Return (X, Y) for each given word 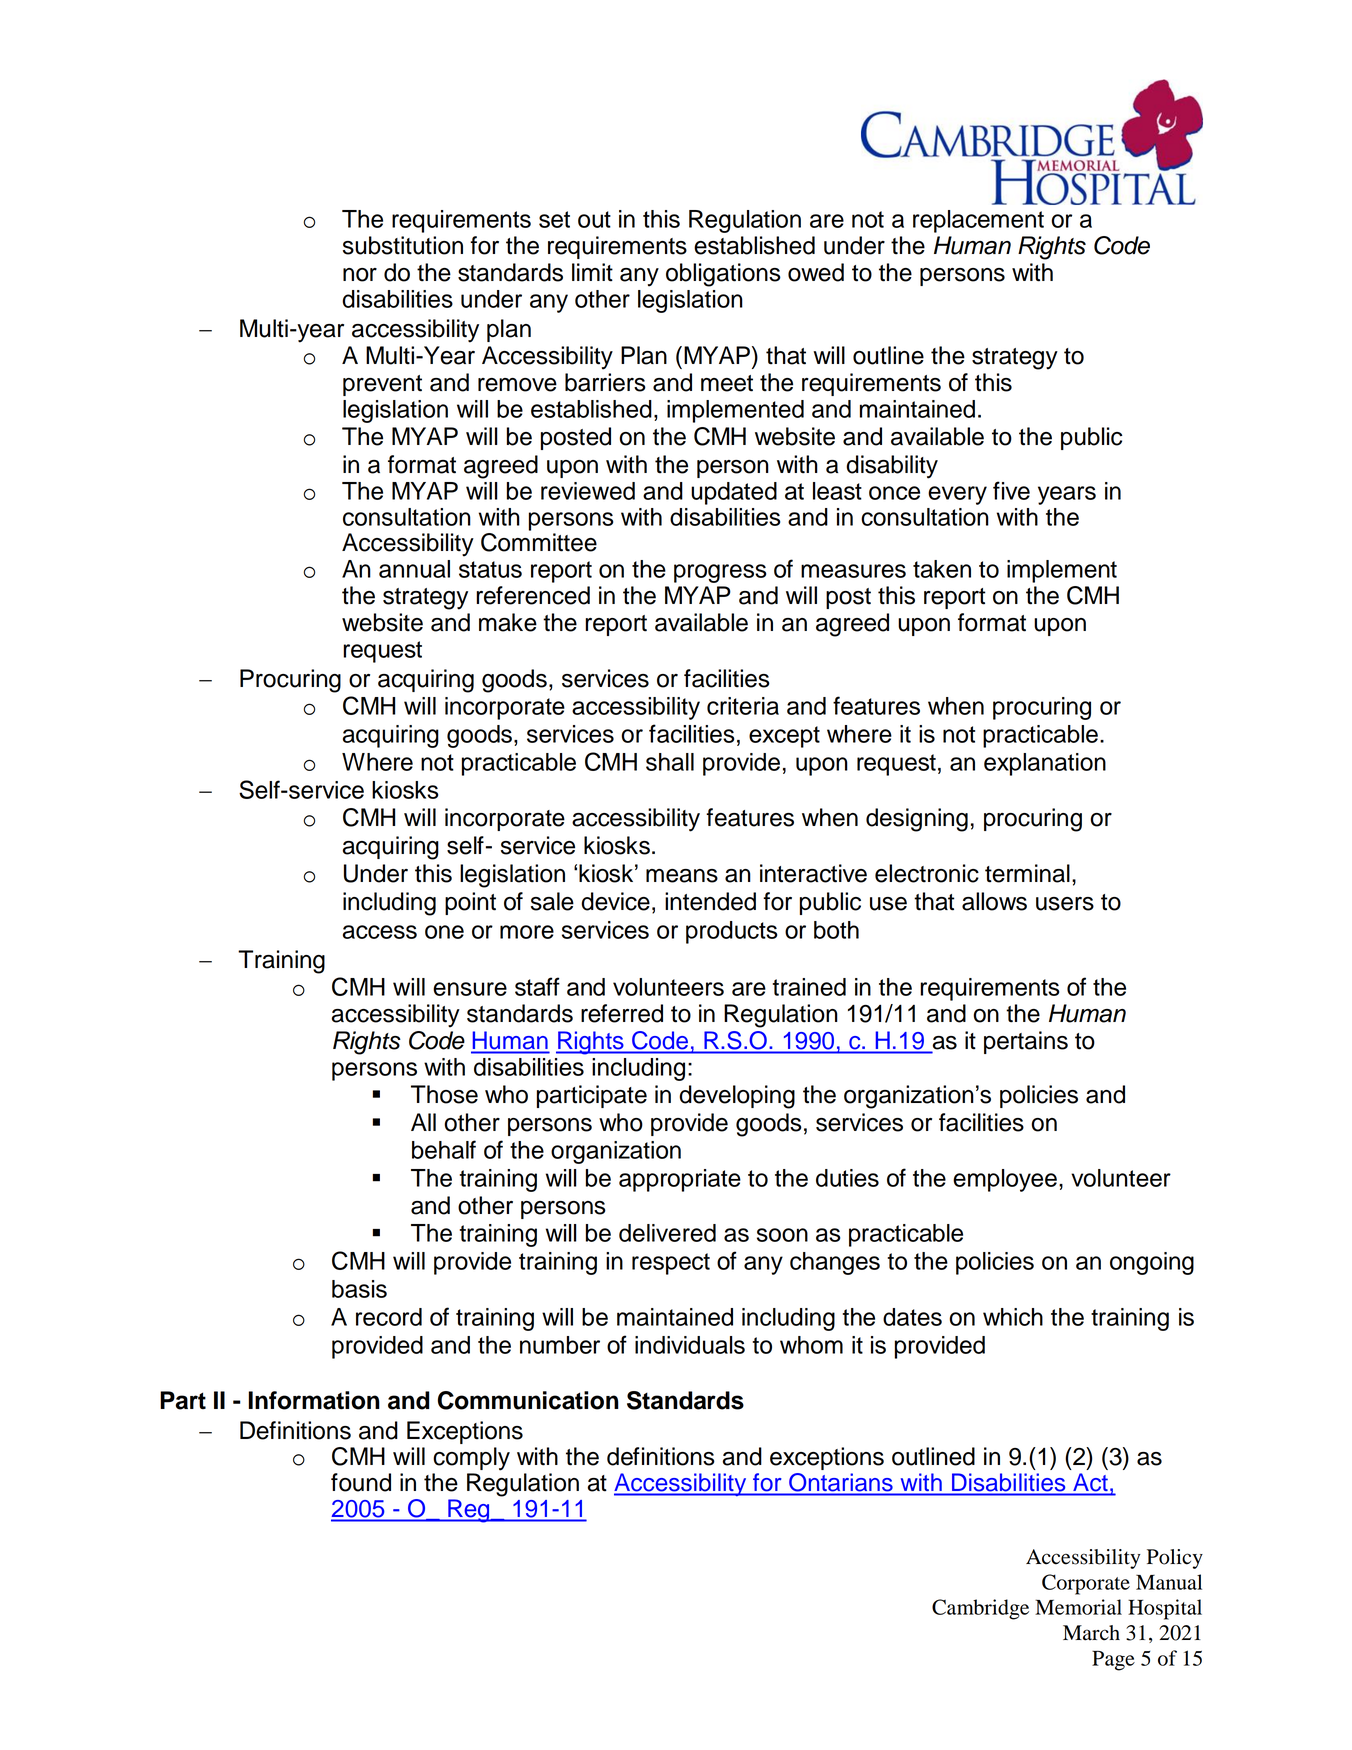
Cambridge (980, 1609)
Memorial (1078, 1607)
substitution (403, 245)
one (444, 932)
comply (471, 1459)
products (731, 932)
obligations (723, 275)
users (1065, 904)
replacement (978, 221)
